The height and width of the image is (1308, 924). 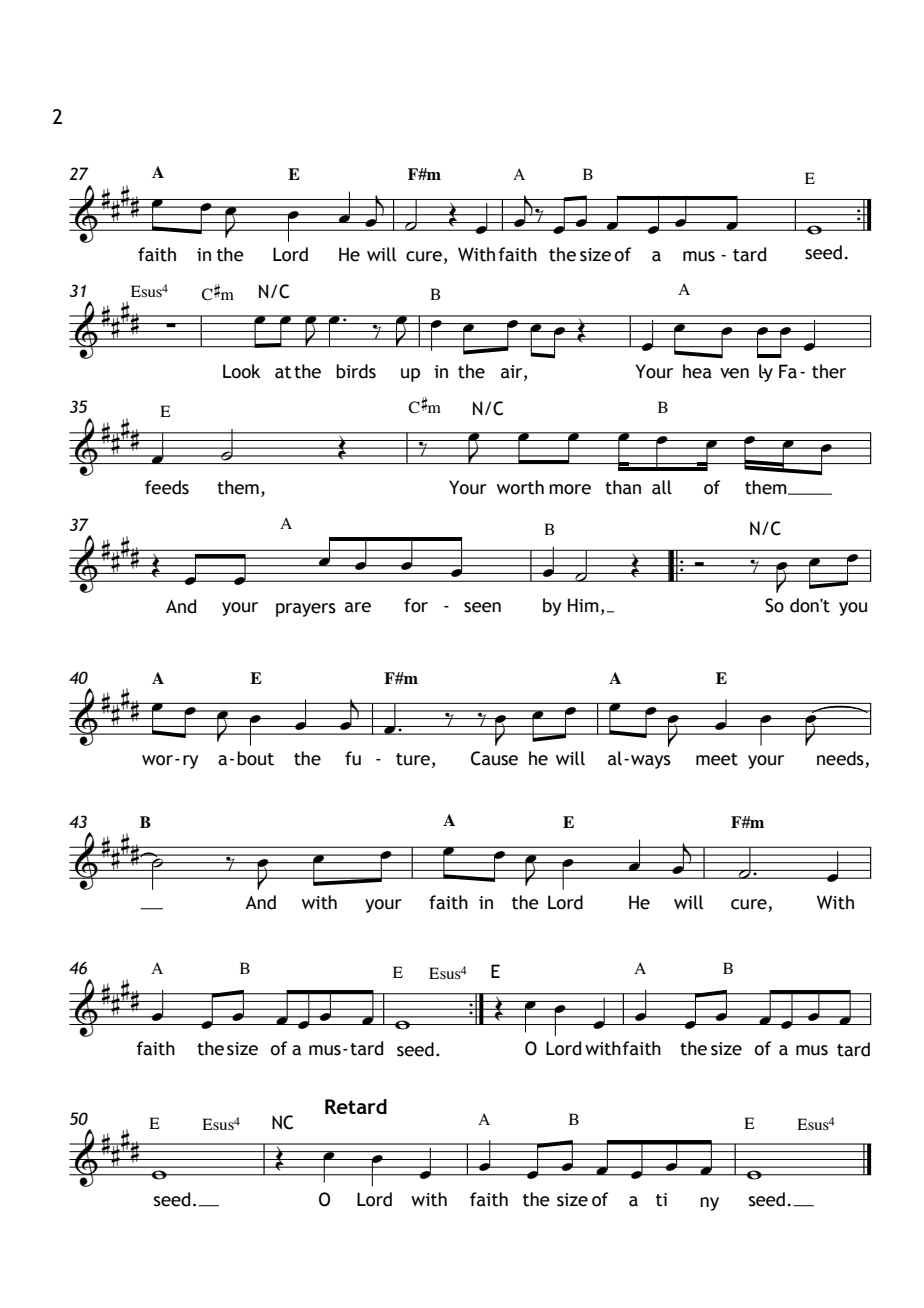 I want to click on feeds, so click(x=167, y=487).
